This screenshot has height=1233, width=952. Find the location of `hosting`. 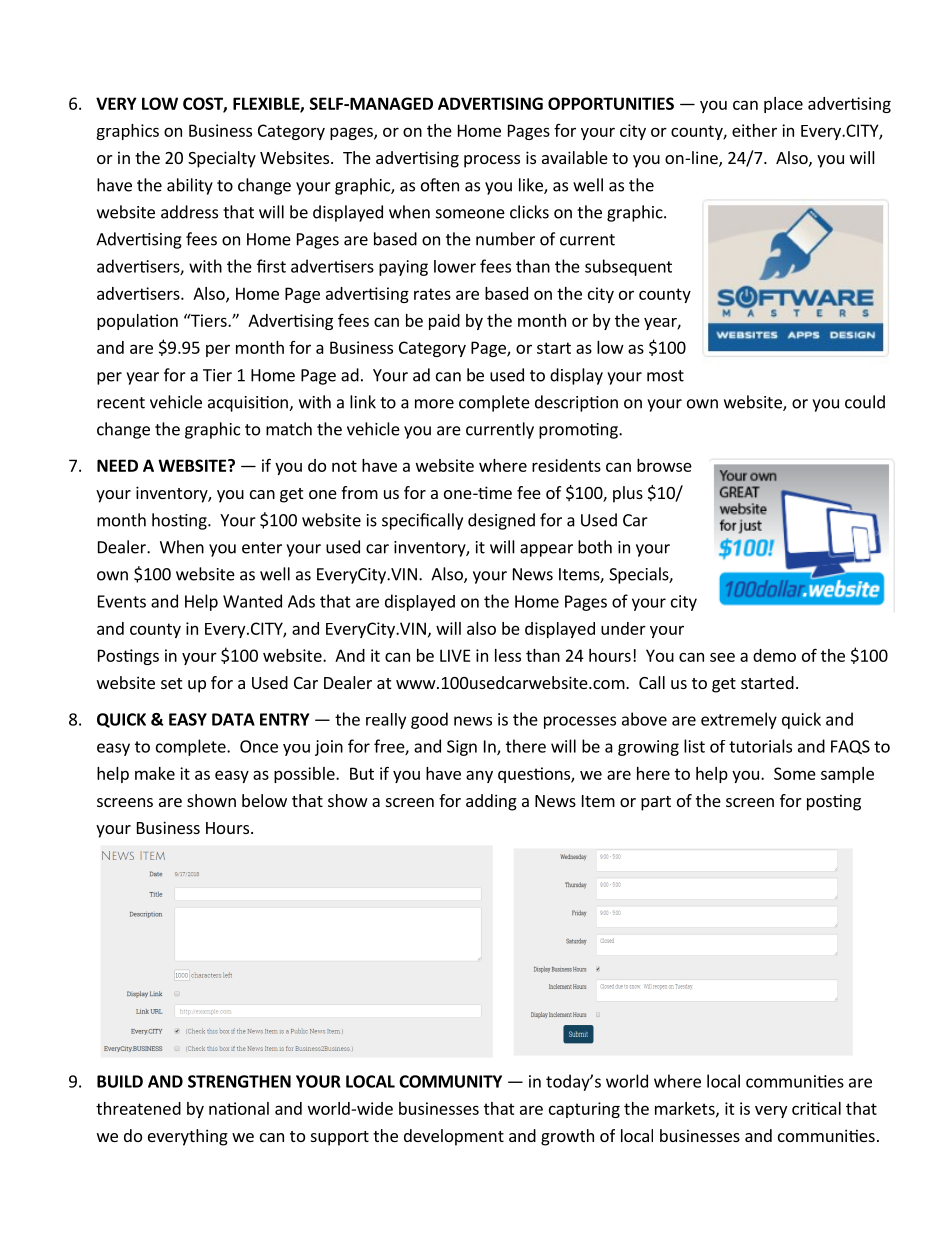

hosting is located at coordinates (180, 521).
